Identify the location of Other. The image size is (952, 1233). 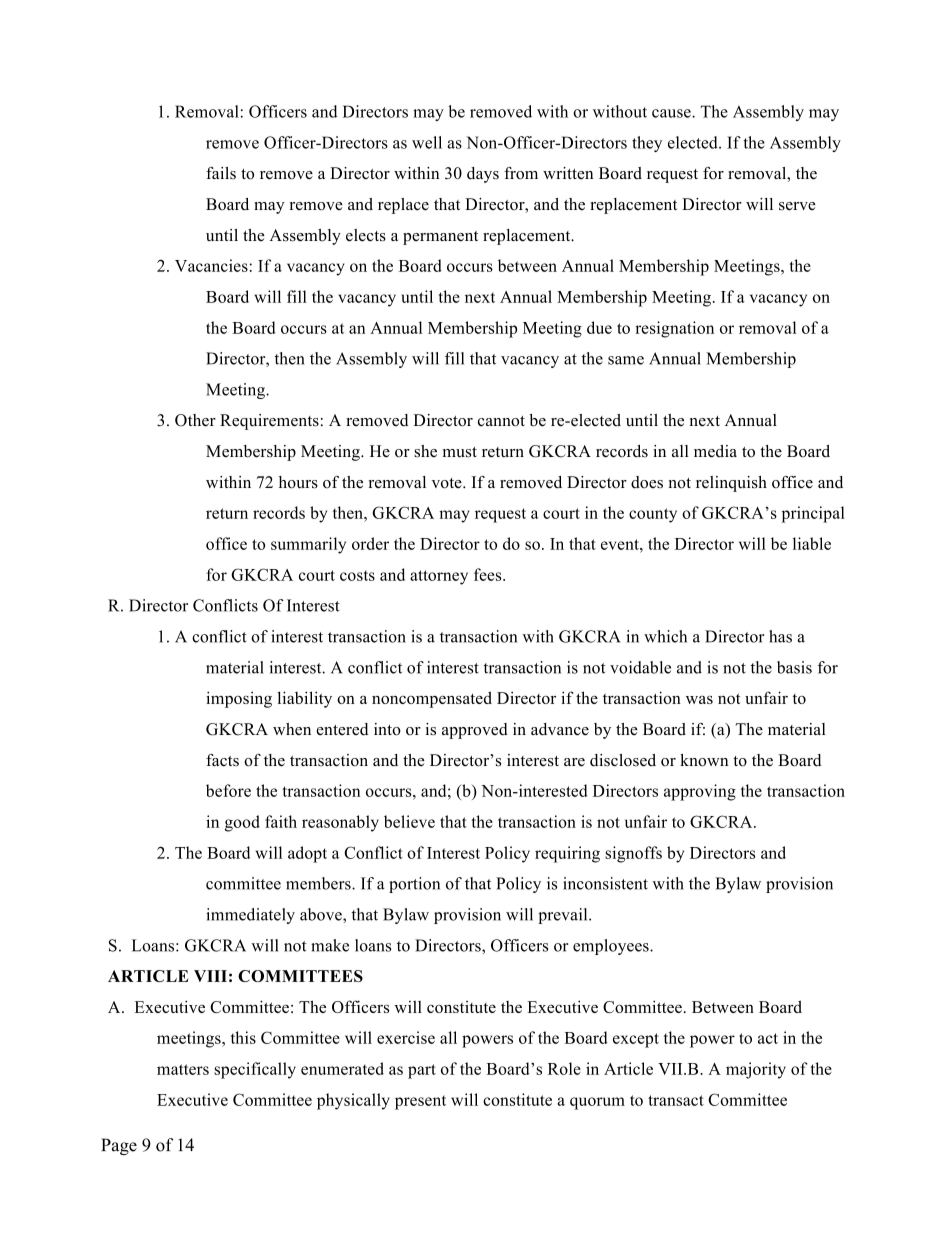
(195, 420).
